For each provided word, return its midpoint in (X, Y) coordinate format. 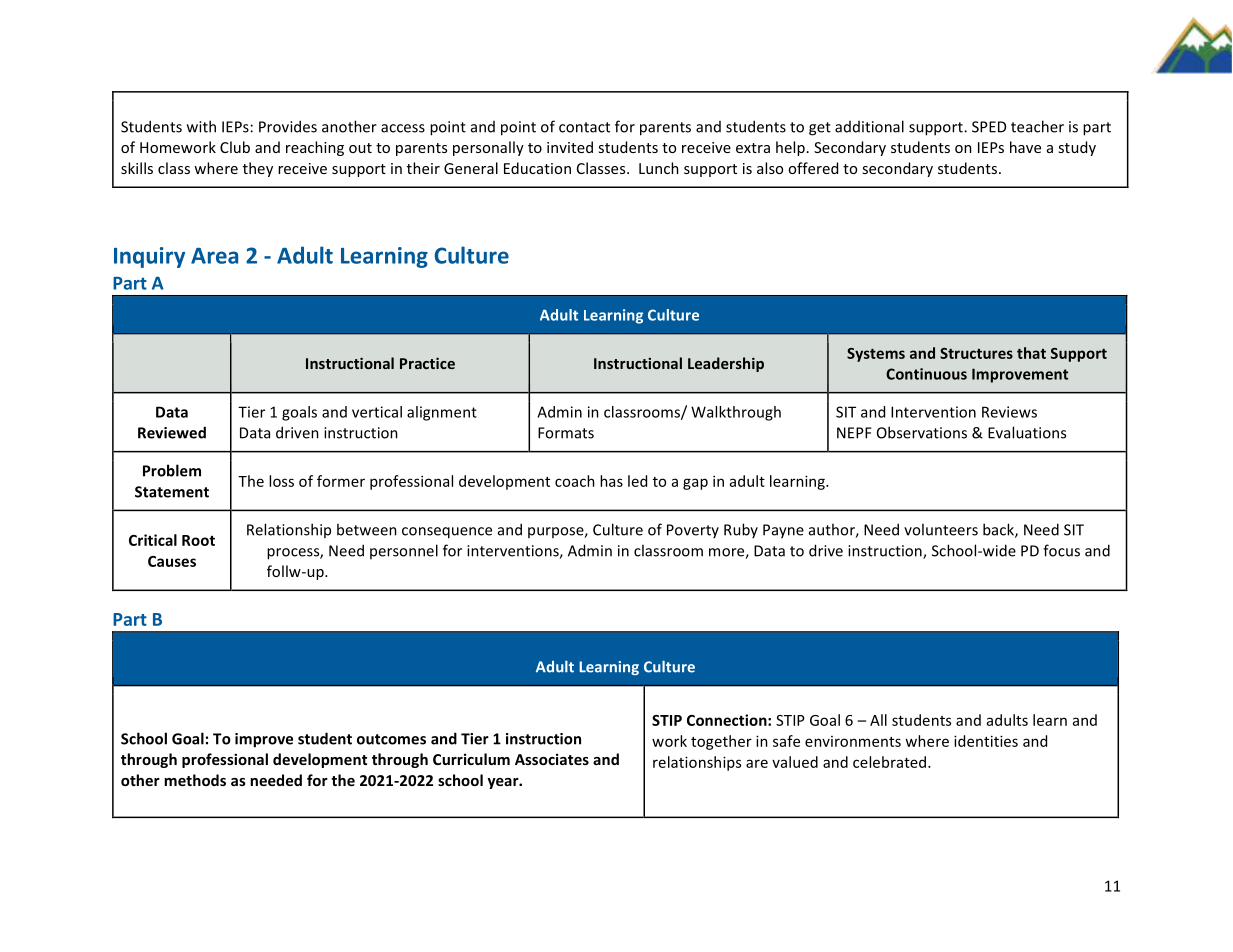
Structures (976, 353)
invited (570, 147)
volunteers (941, 529)
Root (198, 540)
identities (986, 741)
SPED (989, 127)
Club (235, 147)
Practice (427, 363)
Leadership (726, 364)
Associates (552, 759)
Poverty (693, 531)
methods (195, 780)
